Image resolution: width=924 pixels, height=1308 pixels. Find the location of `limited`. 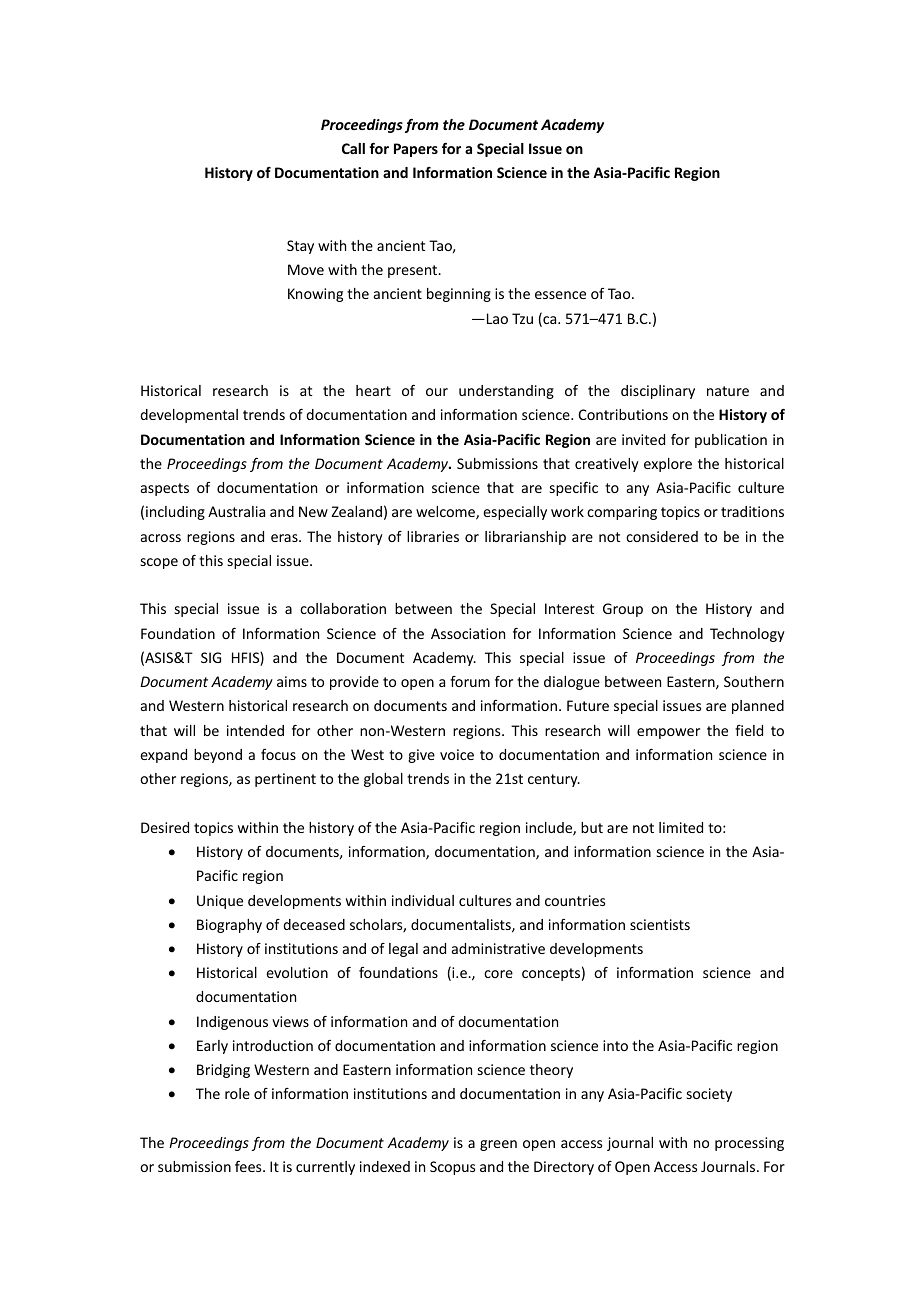

limited is located at coordinates (681, 827).
